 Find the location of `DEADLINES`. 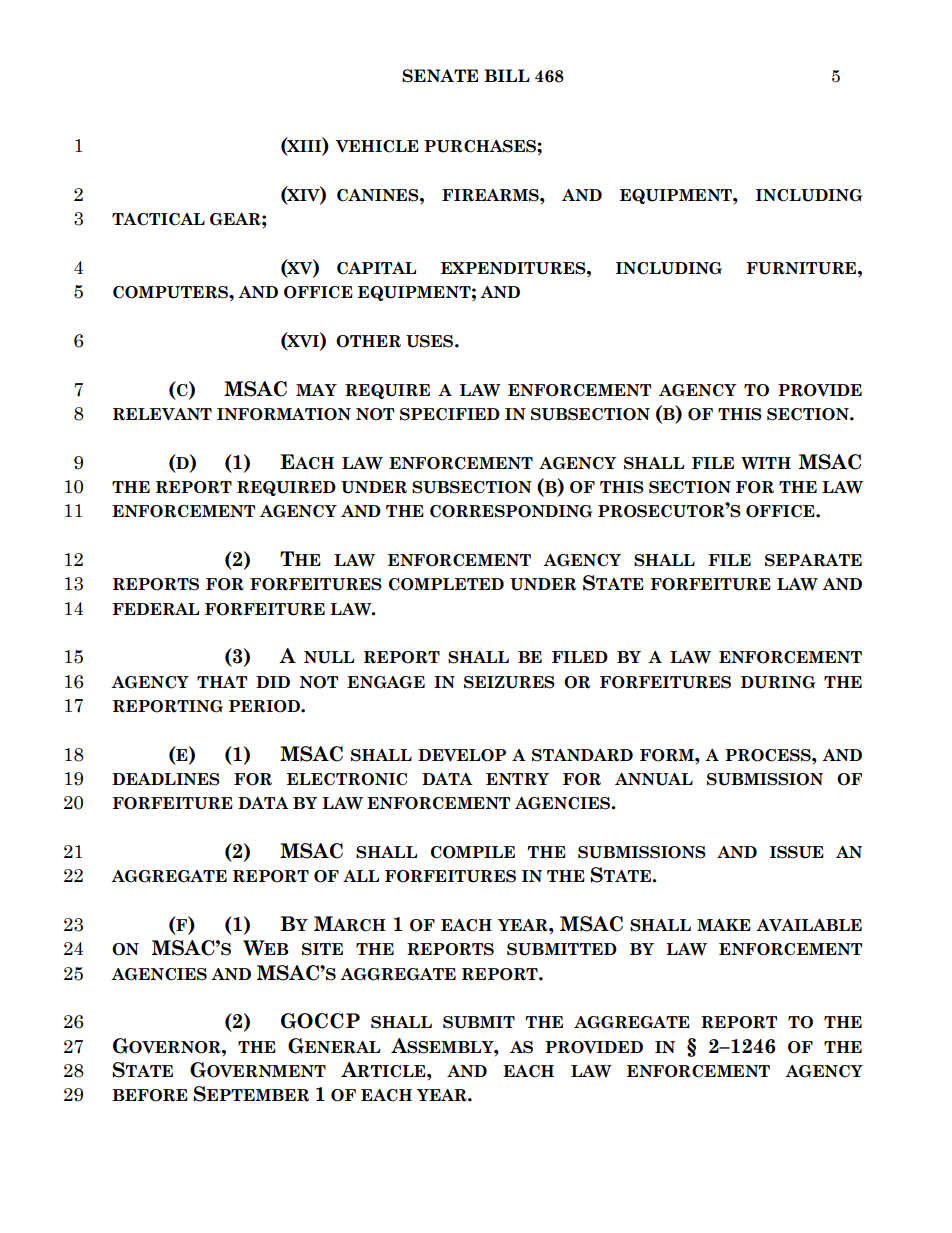

DEADLINES is located at coordinates (166, 779).
